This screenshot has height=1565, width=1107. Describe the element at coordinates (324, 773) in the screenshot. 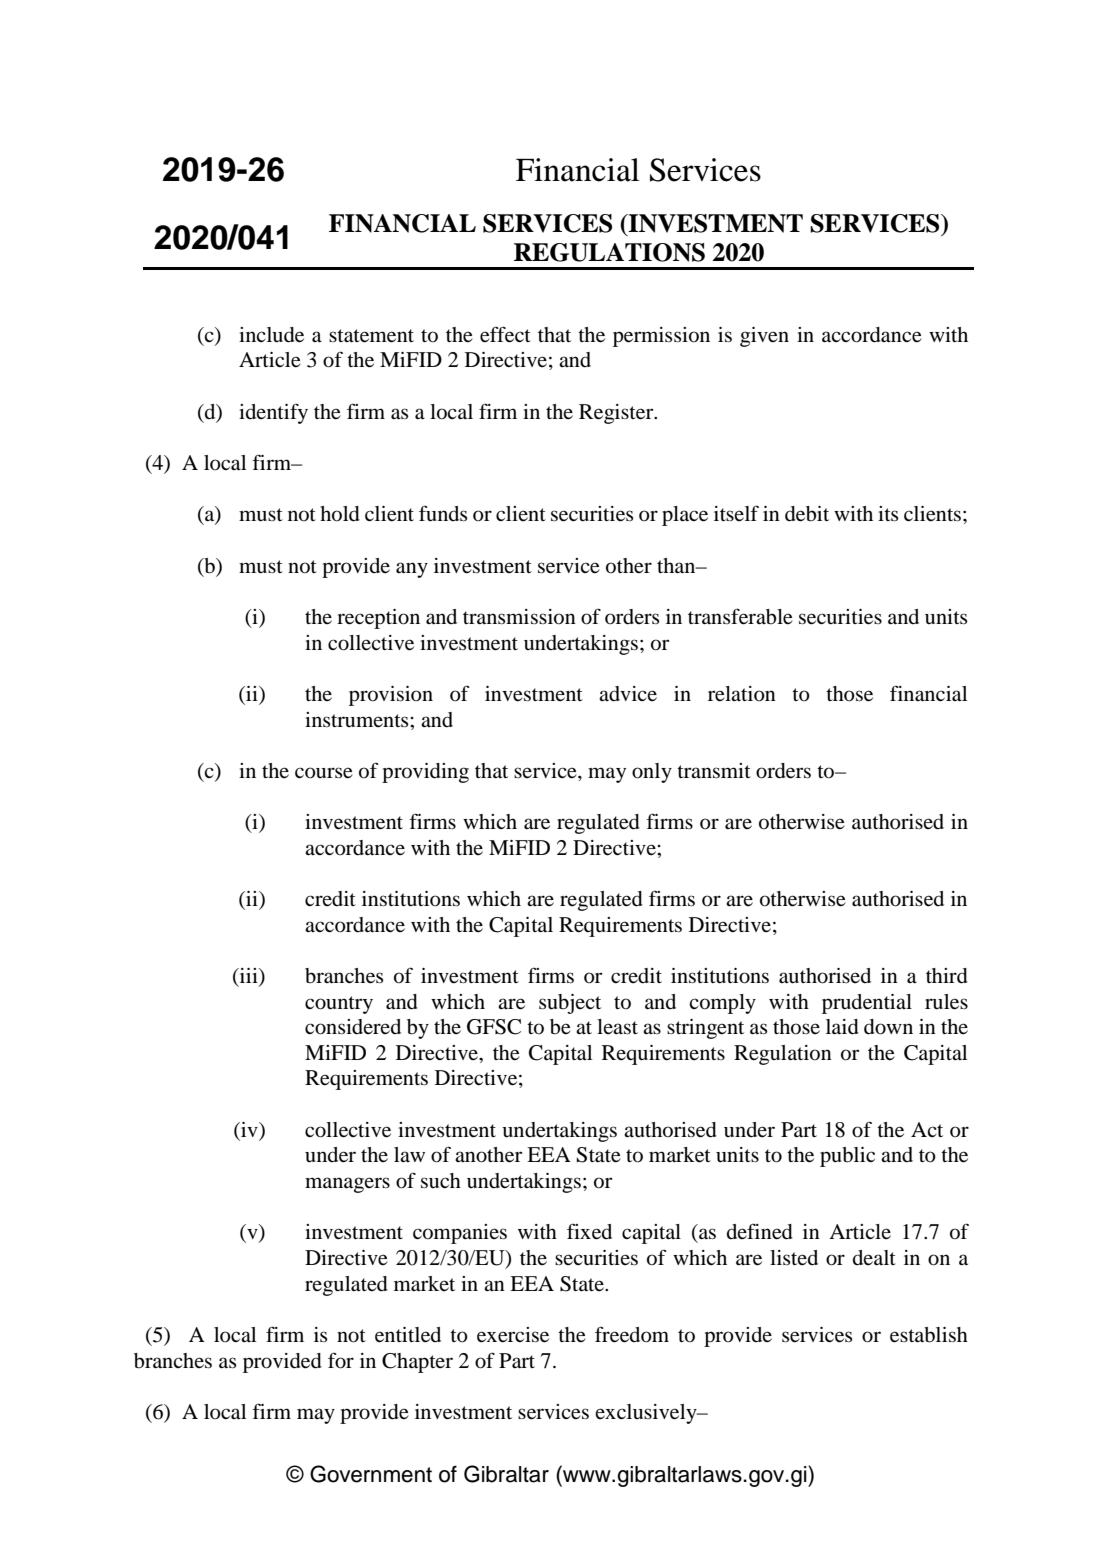

I see `course` at that location.
